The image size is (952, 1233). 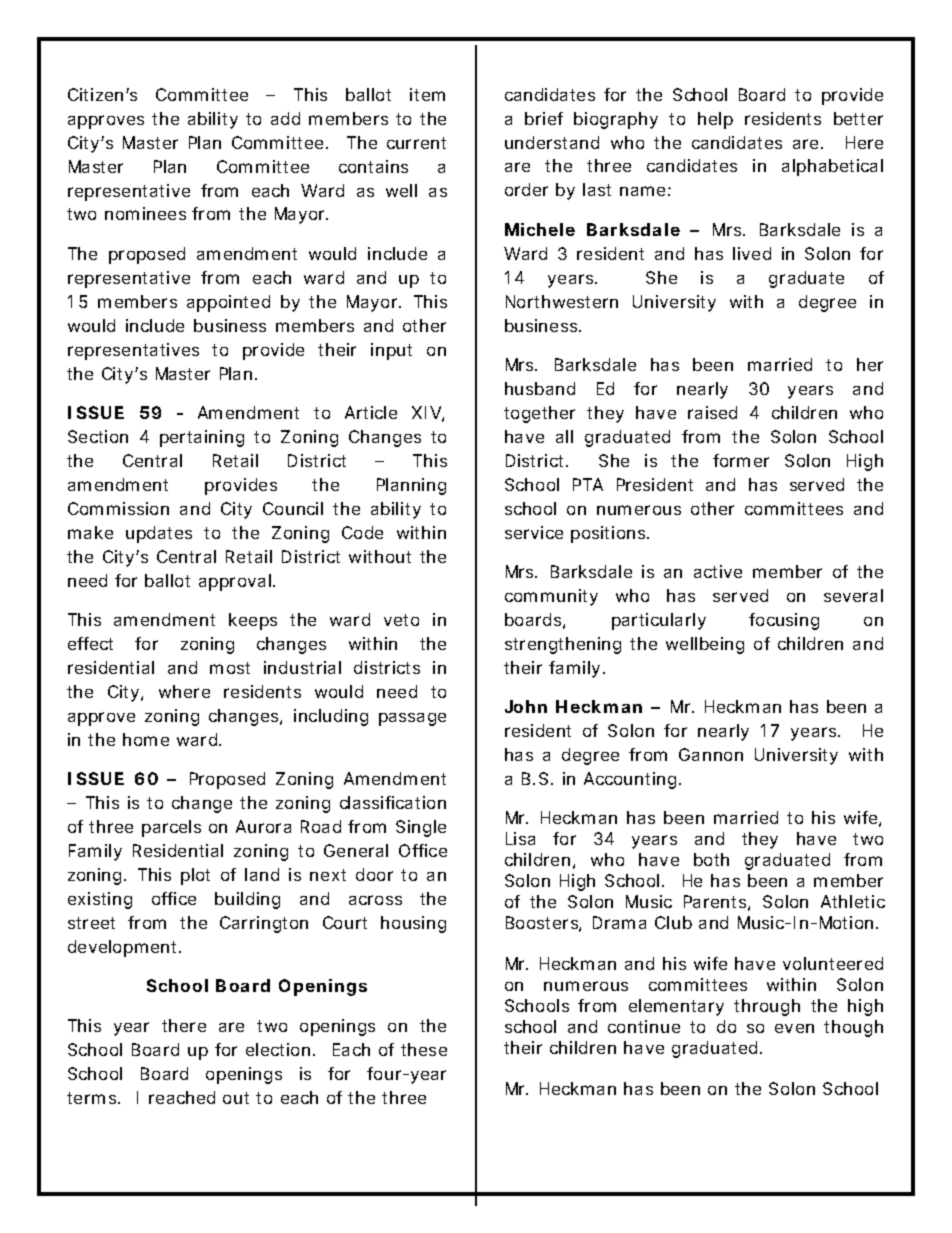 I want to click on passage, so click(x=412, y=719).
